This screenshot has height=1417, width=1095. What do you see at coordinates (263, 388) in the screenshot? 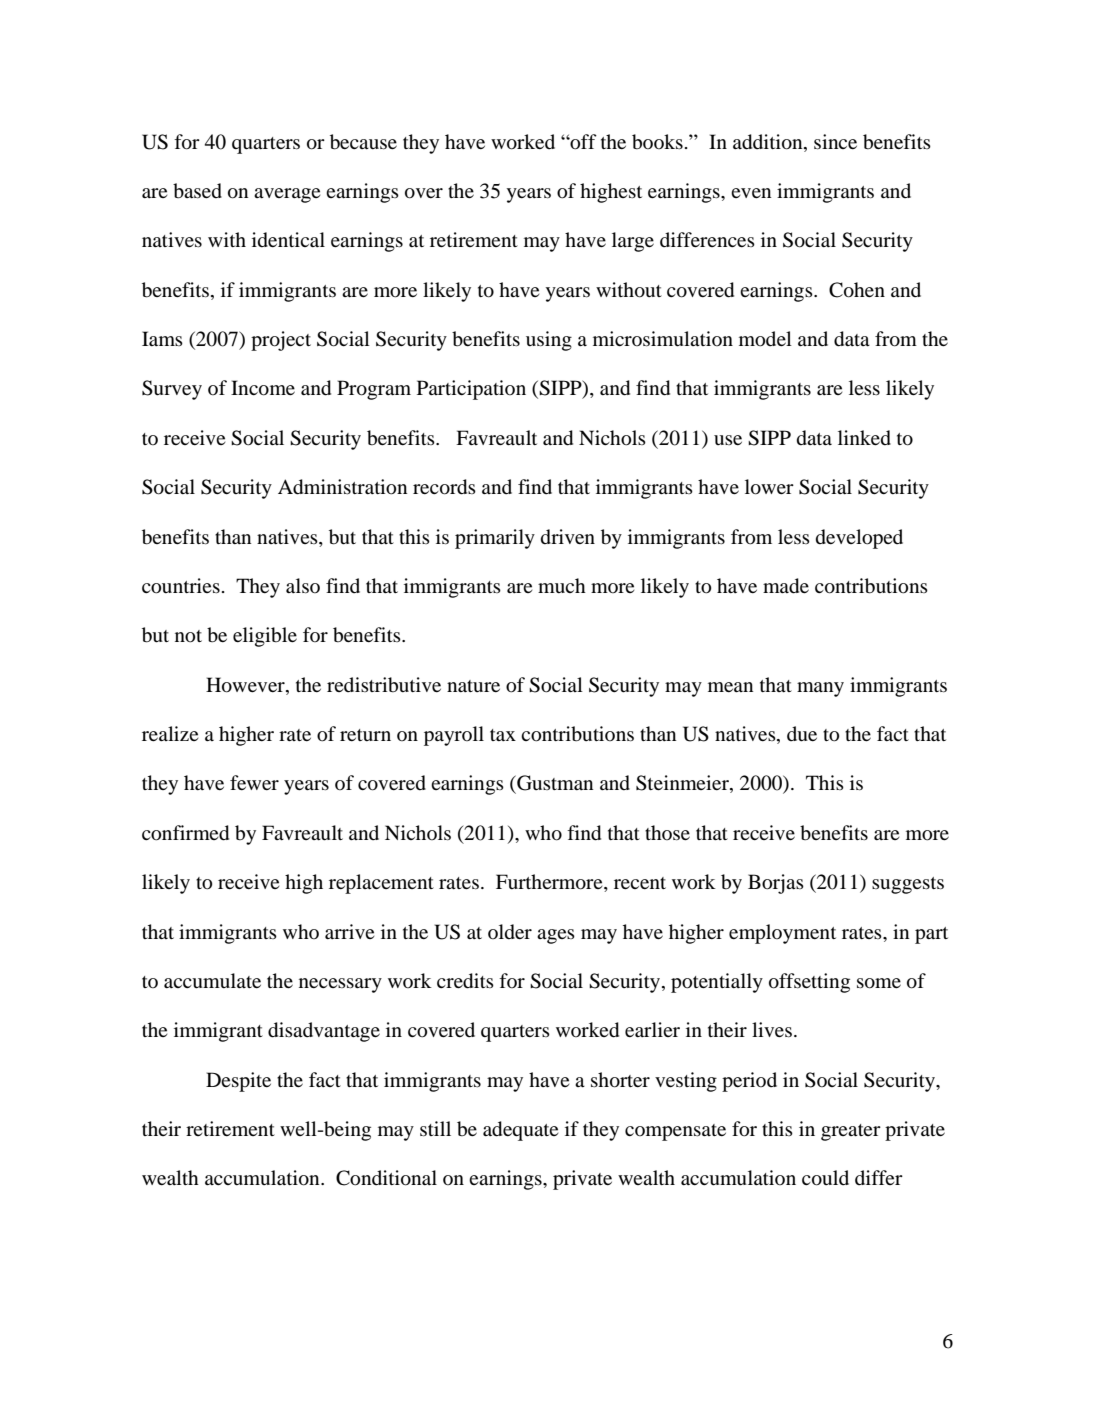
I see `Income` at bounding box center [263, 388].
